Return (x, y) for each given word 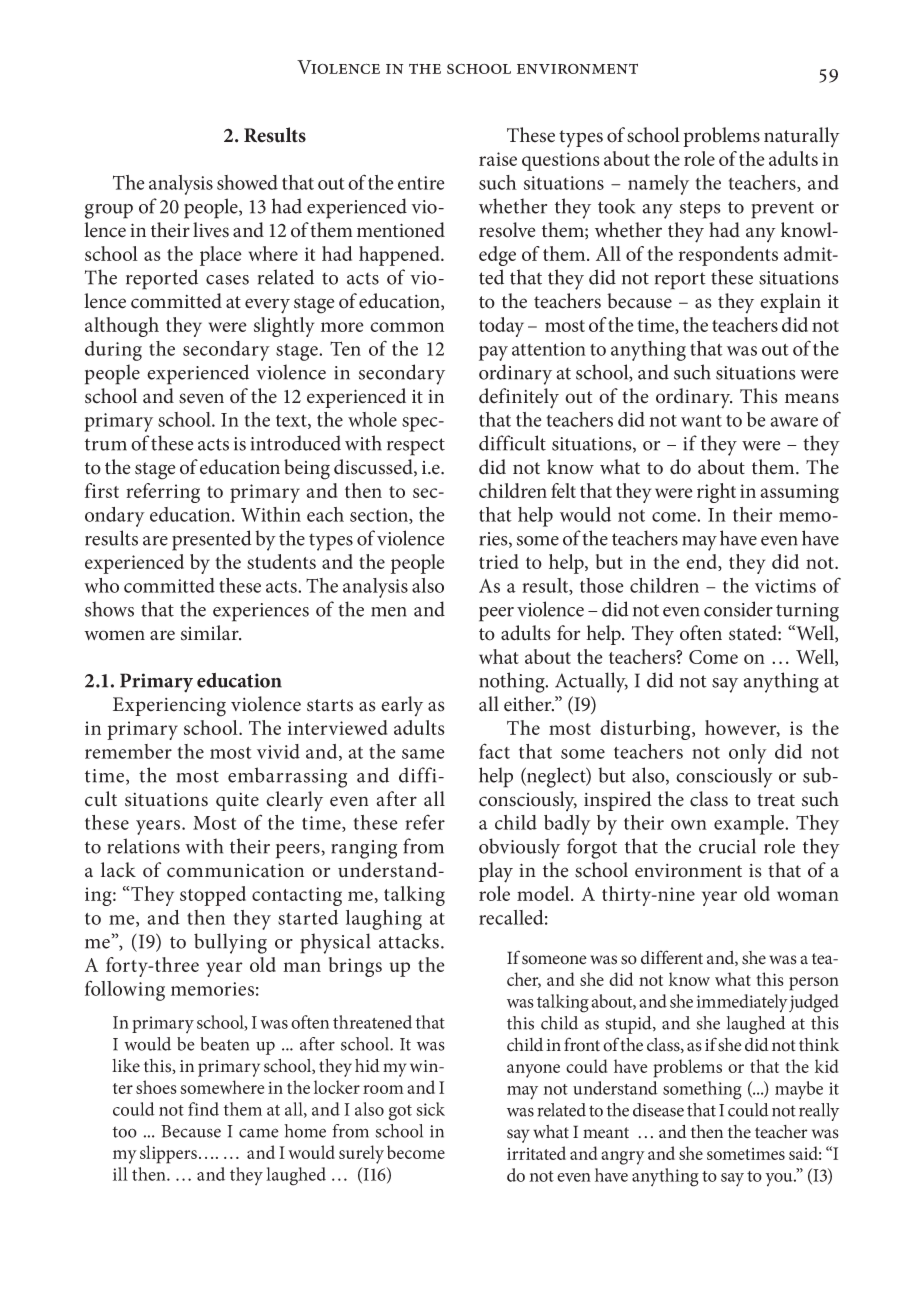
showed (247, 182)
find (203, 1109)
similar (211, 633)
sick (430, 1109)
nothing (513, 682)
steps (700, 210)
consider (738, 609)
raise (498, 159)
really (819, 1112)
